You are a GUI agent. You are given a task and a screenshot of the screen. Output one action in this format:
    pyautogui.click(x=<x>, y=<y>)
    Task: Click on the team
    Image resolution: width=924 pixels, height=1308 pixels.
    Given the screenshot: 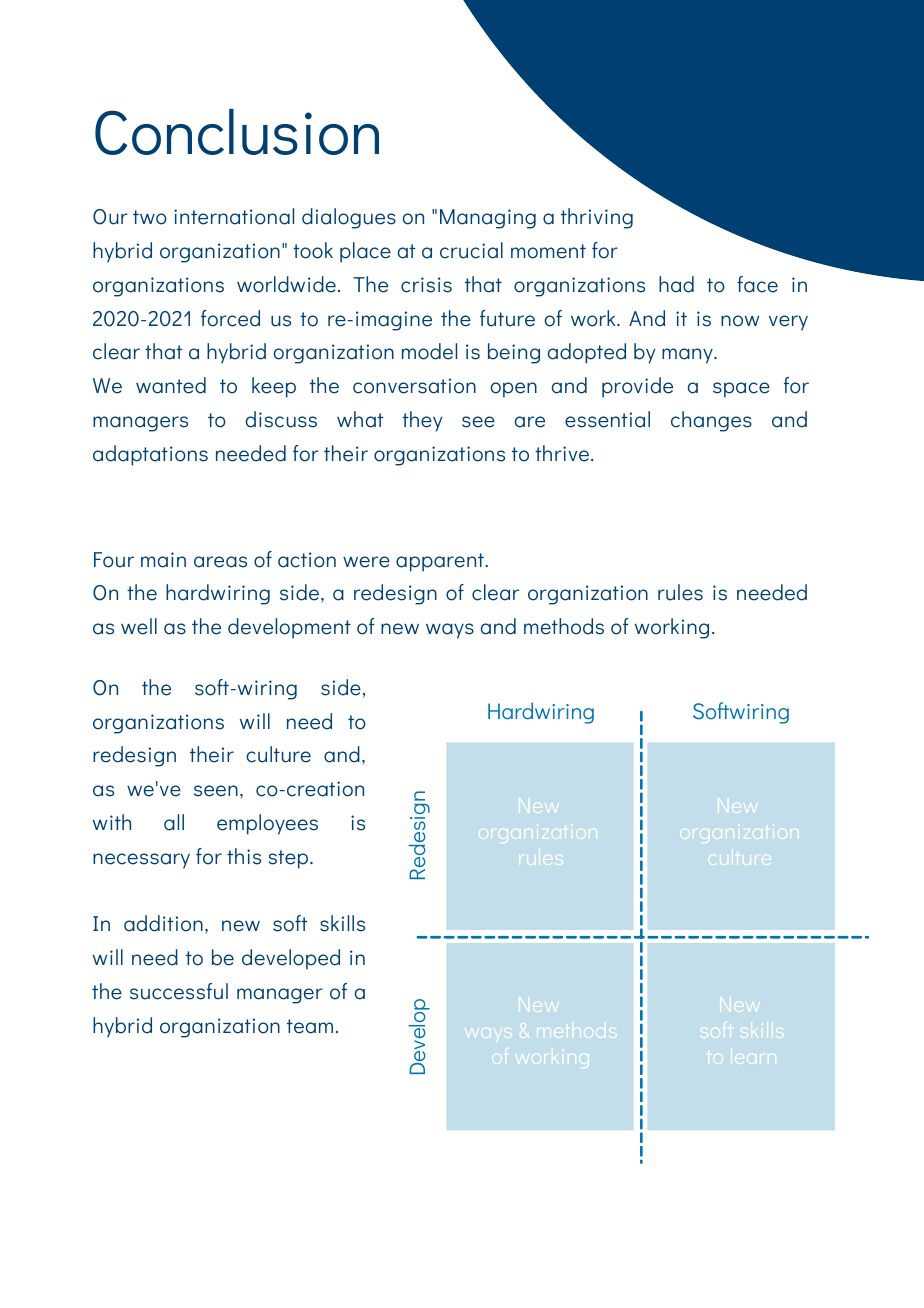 What is the action you would take?
    pyautogui.click(x=310, y=1026)
